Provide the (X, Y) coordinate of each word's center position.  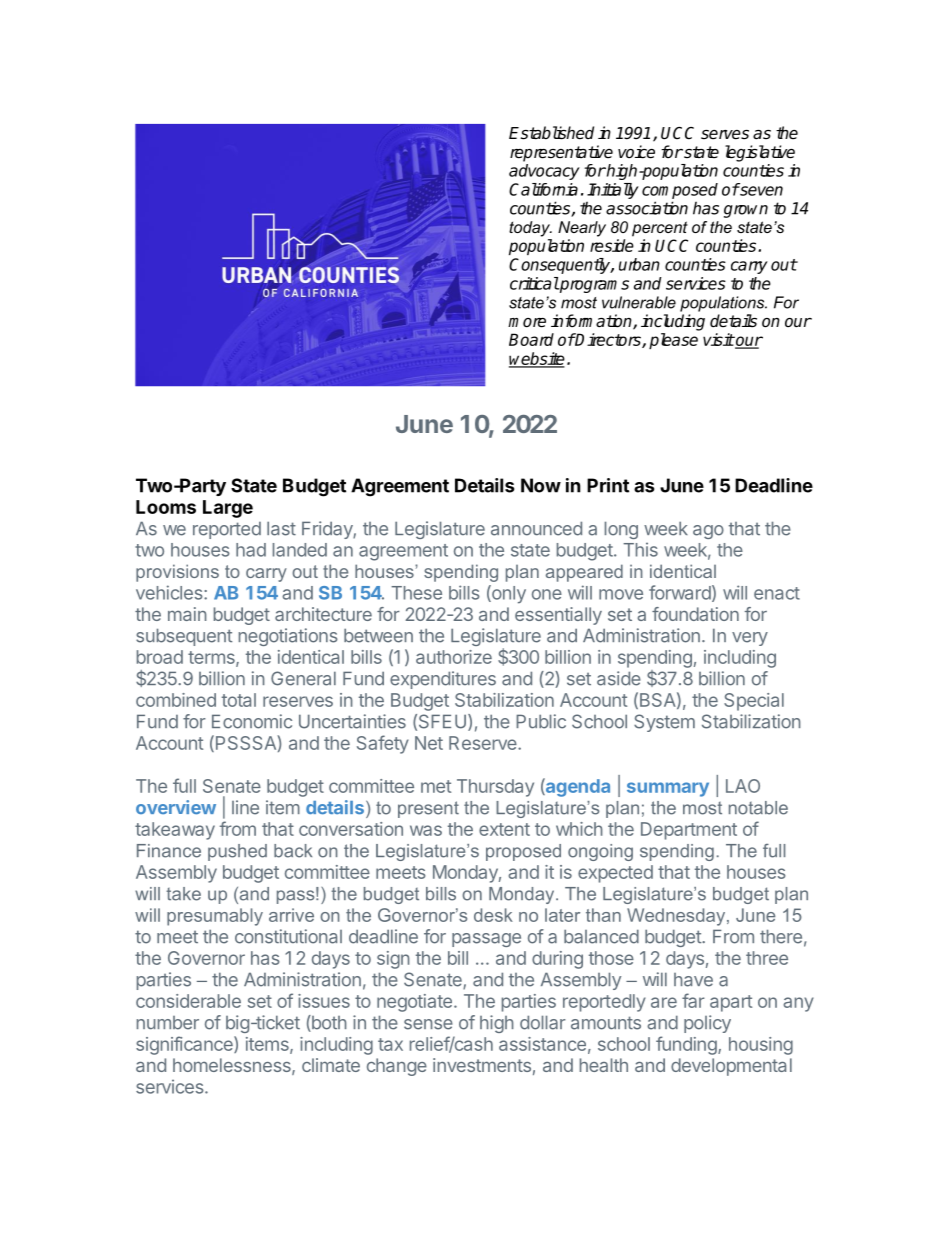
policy (707, 1024)
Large (228, 509)
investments (482, 1065)
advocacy (544, 172)
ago (708, 532)
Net (429, 743)
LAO (743, 786)
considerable (188, 1001)
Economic (252, 721)
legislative (760, 153)
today (530, 229)
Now (541, 485)
